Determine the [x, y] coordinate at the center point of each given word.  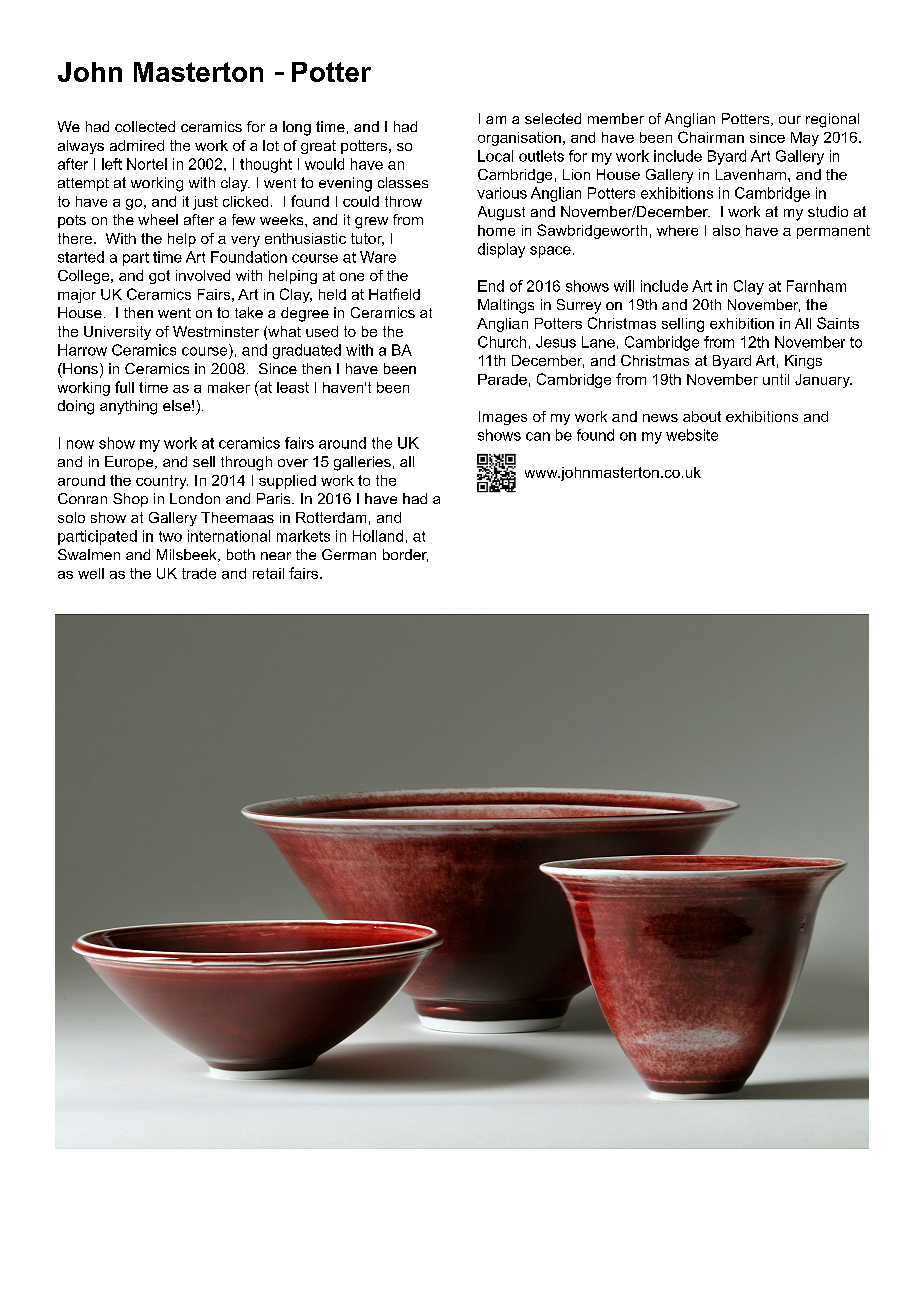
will [624, 286]
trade [199, 573]
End [491, 286]
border [405, 555]
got [159, 277]
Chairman [711, 137]
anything [128, 407]
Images [503, 418]
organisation [519, 139]
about [702, 416]
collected [145, 126]
